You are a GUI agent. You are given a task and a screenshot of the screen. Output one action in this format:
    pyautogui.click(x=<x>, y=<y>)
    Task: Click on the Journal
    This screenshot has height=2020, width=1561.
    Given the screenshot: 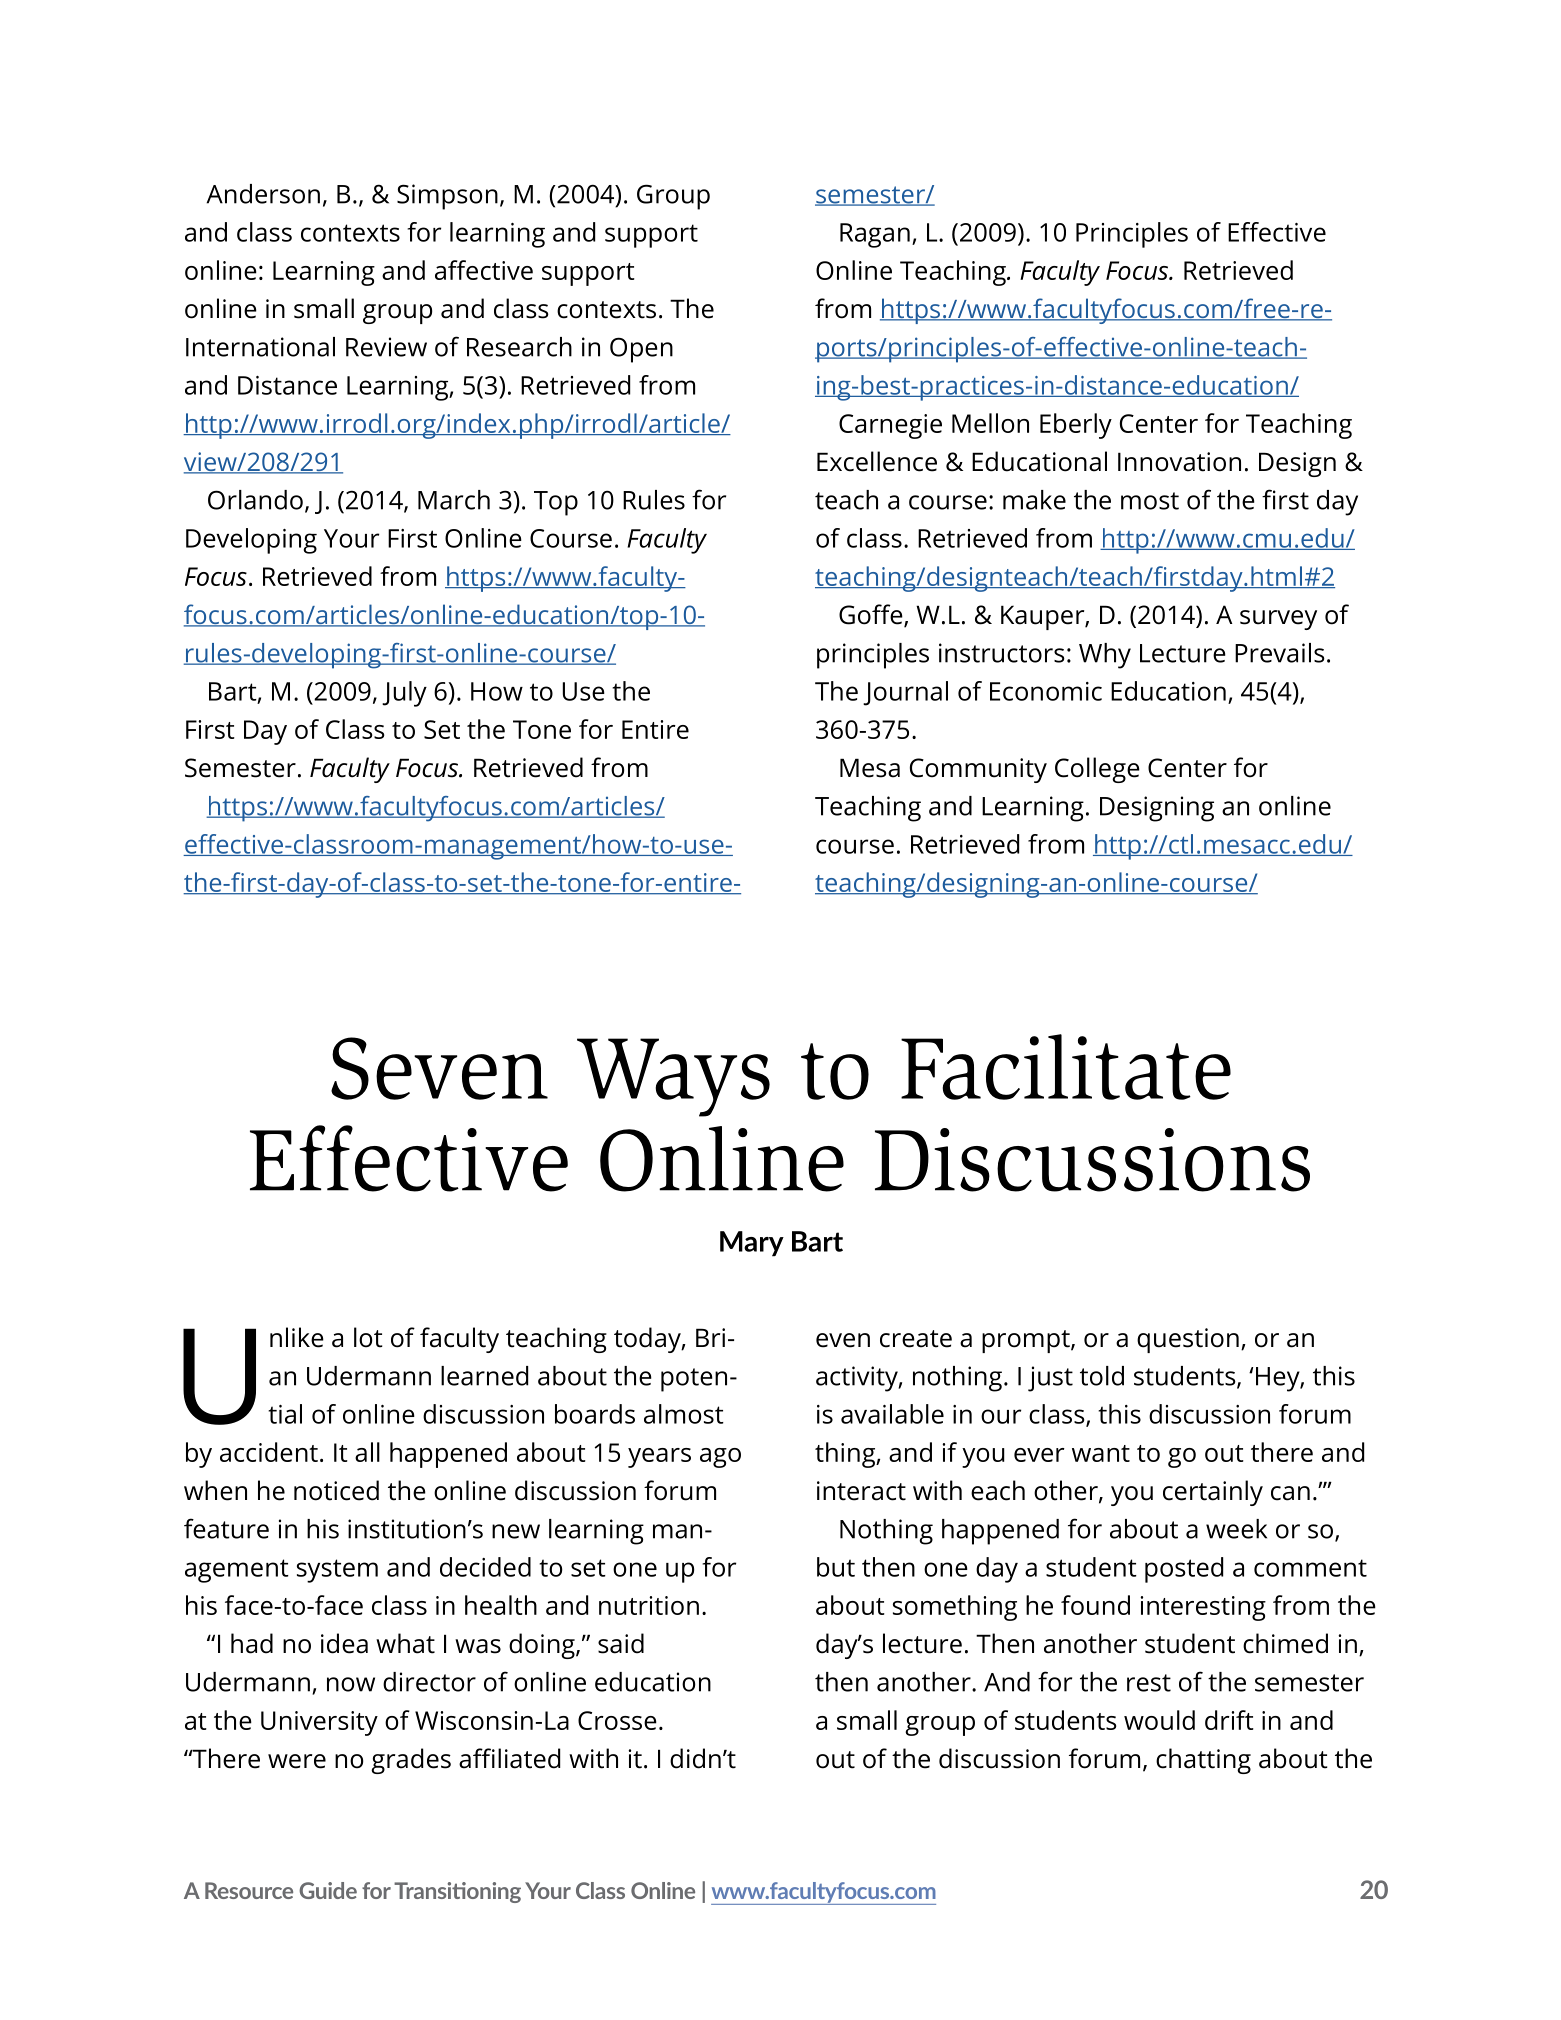 What is the action you would take?
    pyautogui.click(x=905, y=693)
